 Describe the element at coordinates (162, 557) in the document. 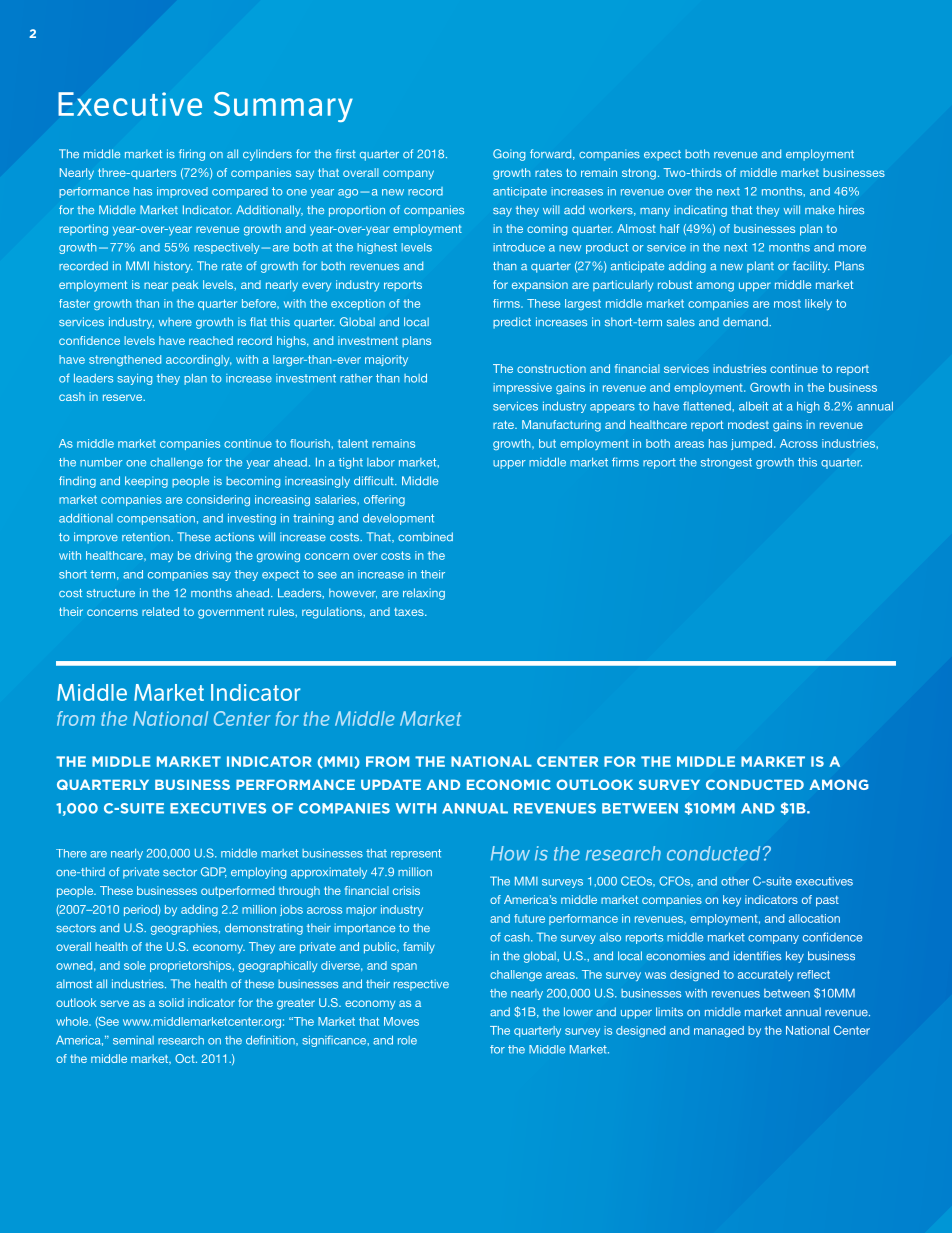

I see `may` at that location.
